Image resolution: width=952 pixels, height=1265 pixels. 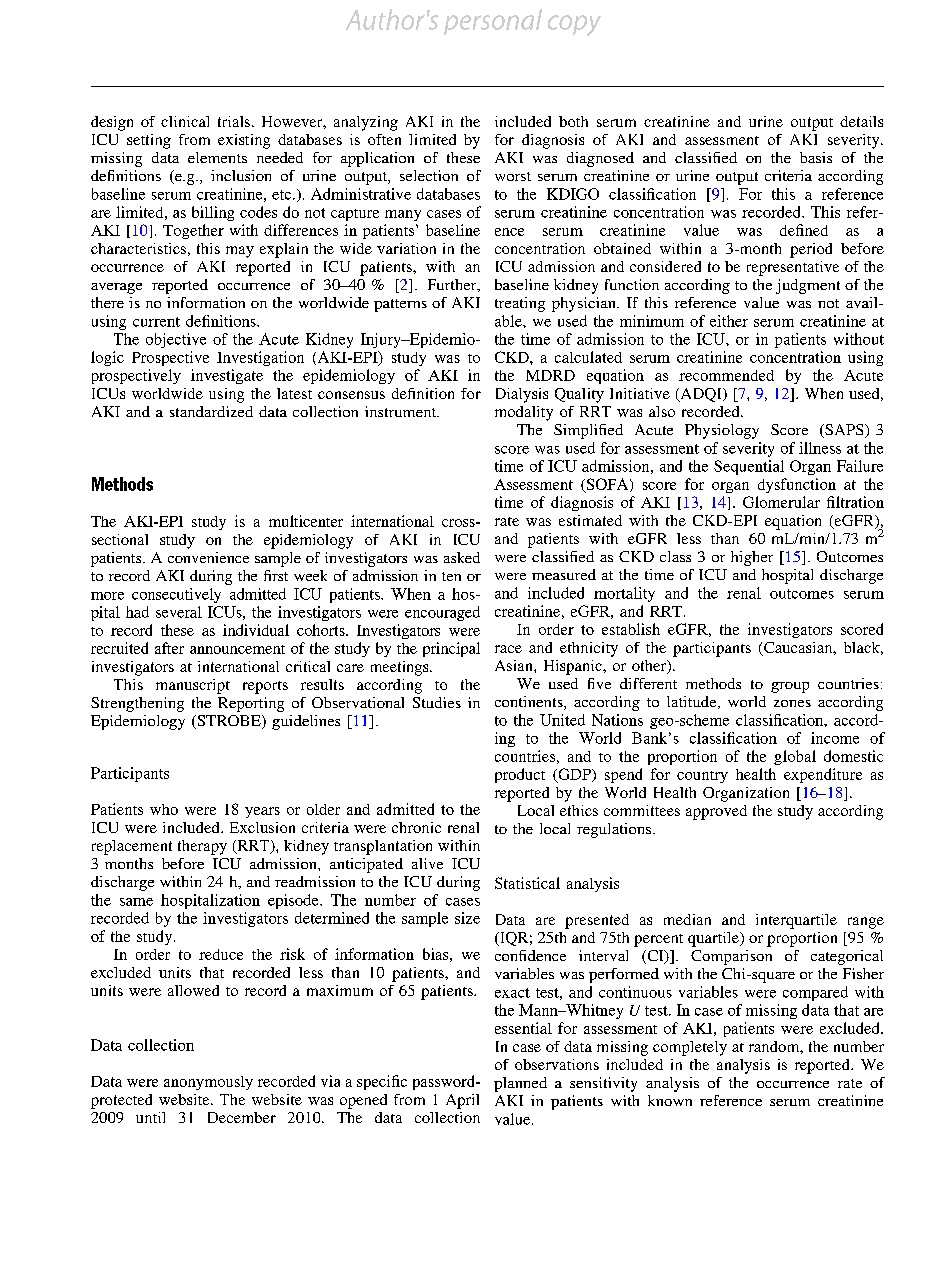 What do you see at coordinates (208, 1083) in the image?
I see `anonymously` at bounding box center [208, 1083].
